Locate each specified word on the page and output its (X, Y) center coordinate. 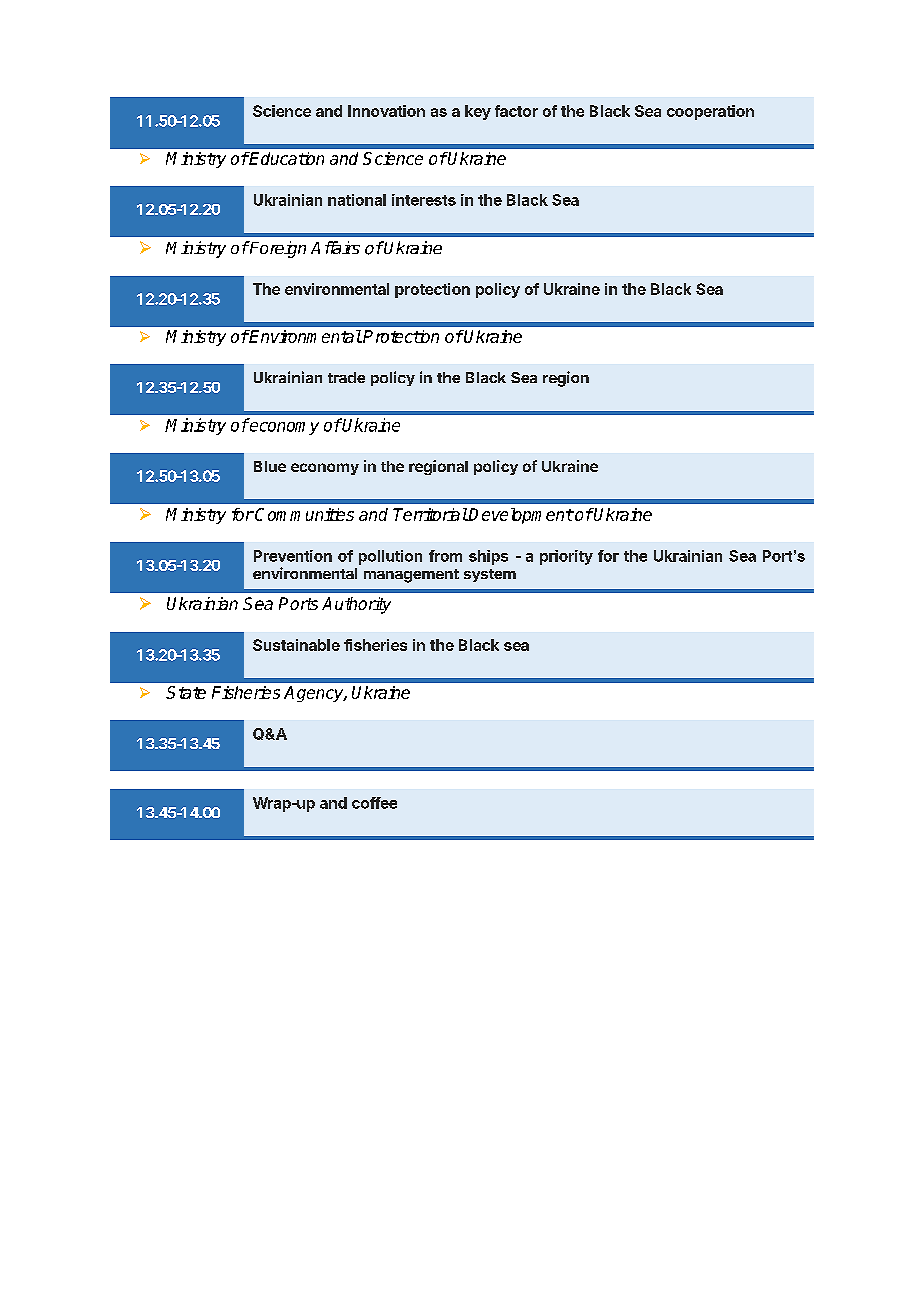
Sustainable (296, 645)
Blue (270, 466)
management (411, 576)
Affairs (335, 247)
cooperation (710, 112)
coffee (374, 803)
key (478, 112)
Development (520, 516)
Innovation (386, 111)
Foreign (277, 249)
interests (424, 200)
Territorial (430, 514)
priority (566, 557)
